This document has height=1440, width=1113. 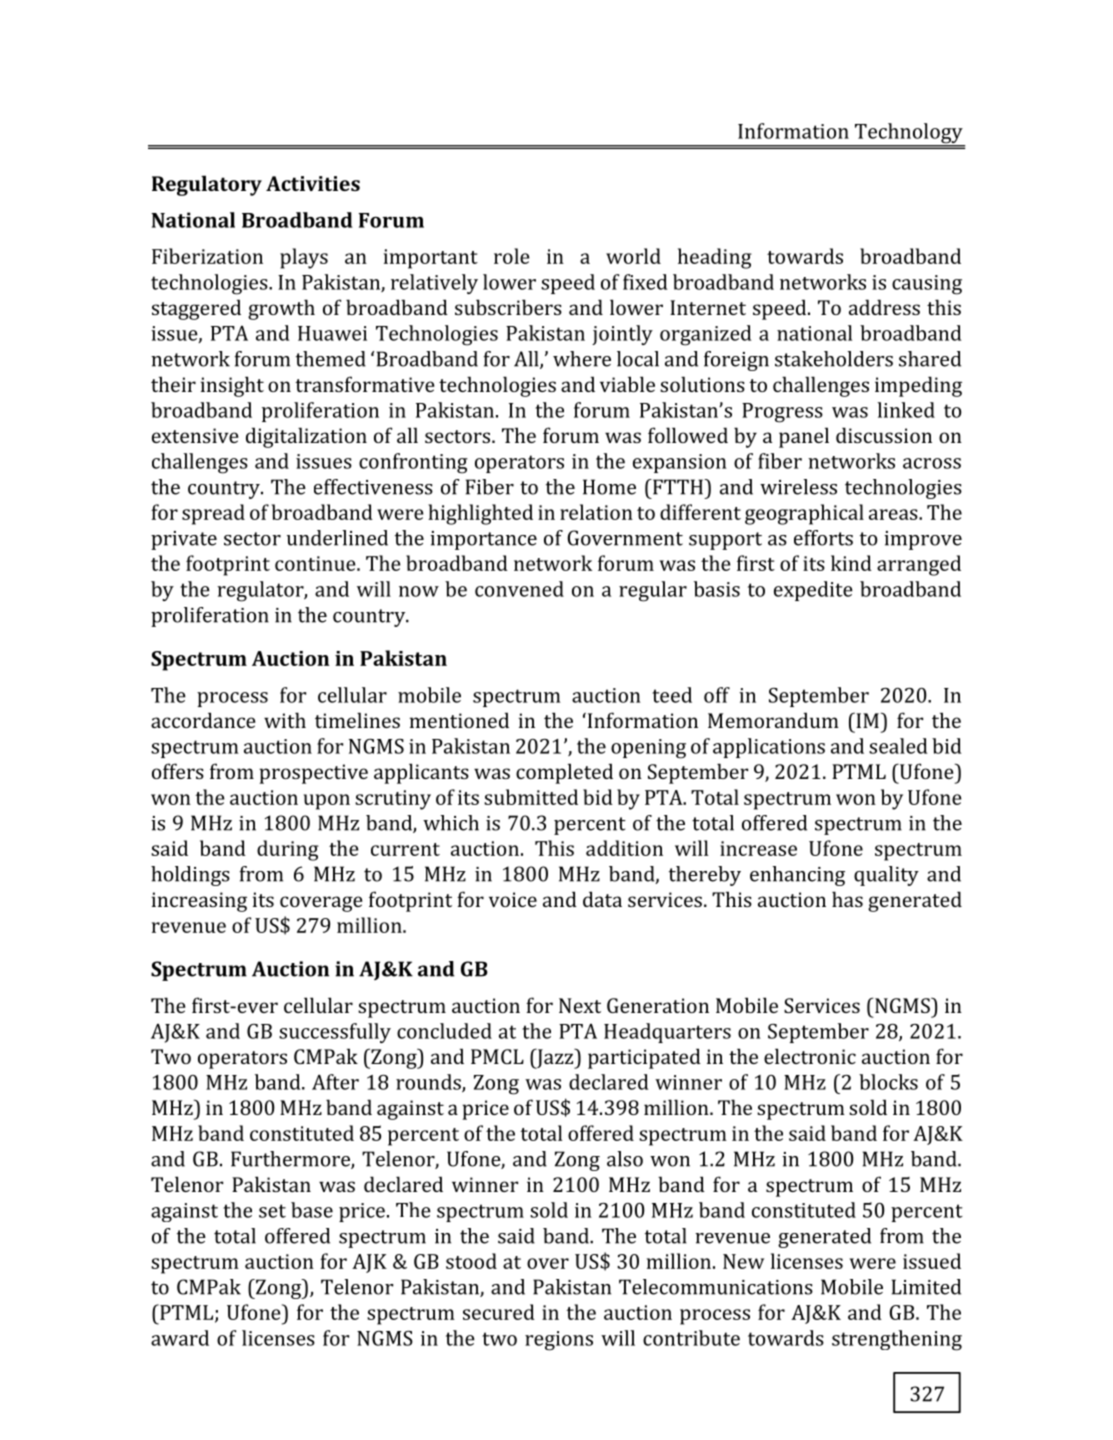 I want to click on Technology, so click(x=908, y=134).
